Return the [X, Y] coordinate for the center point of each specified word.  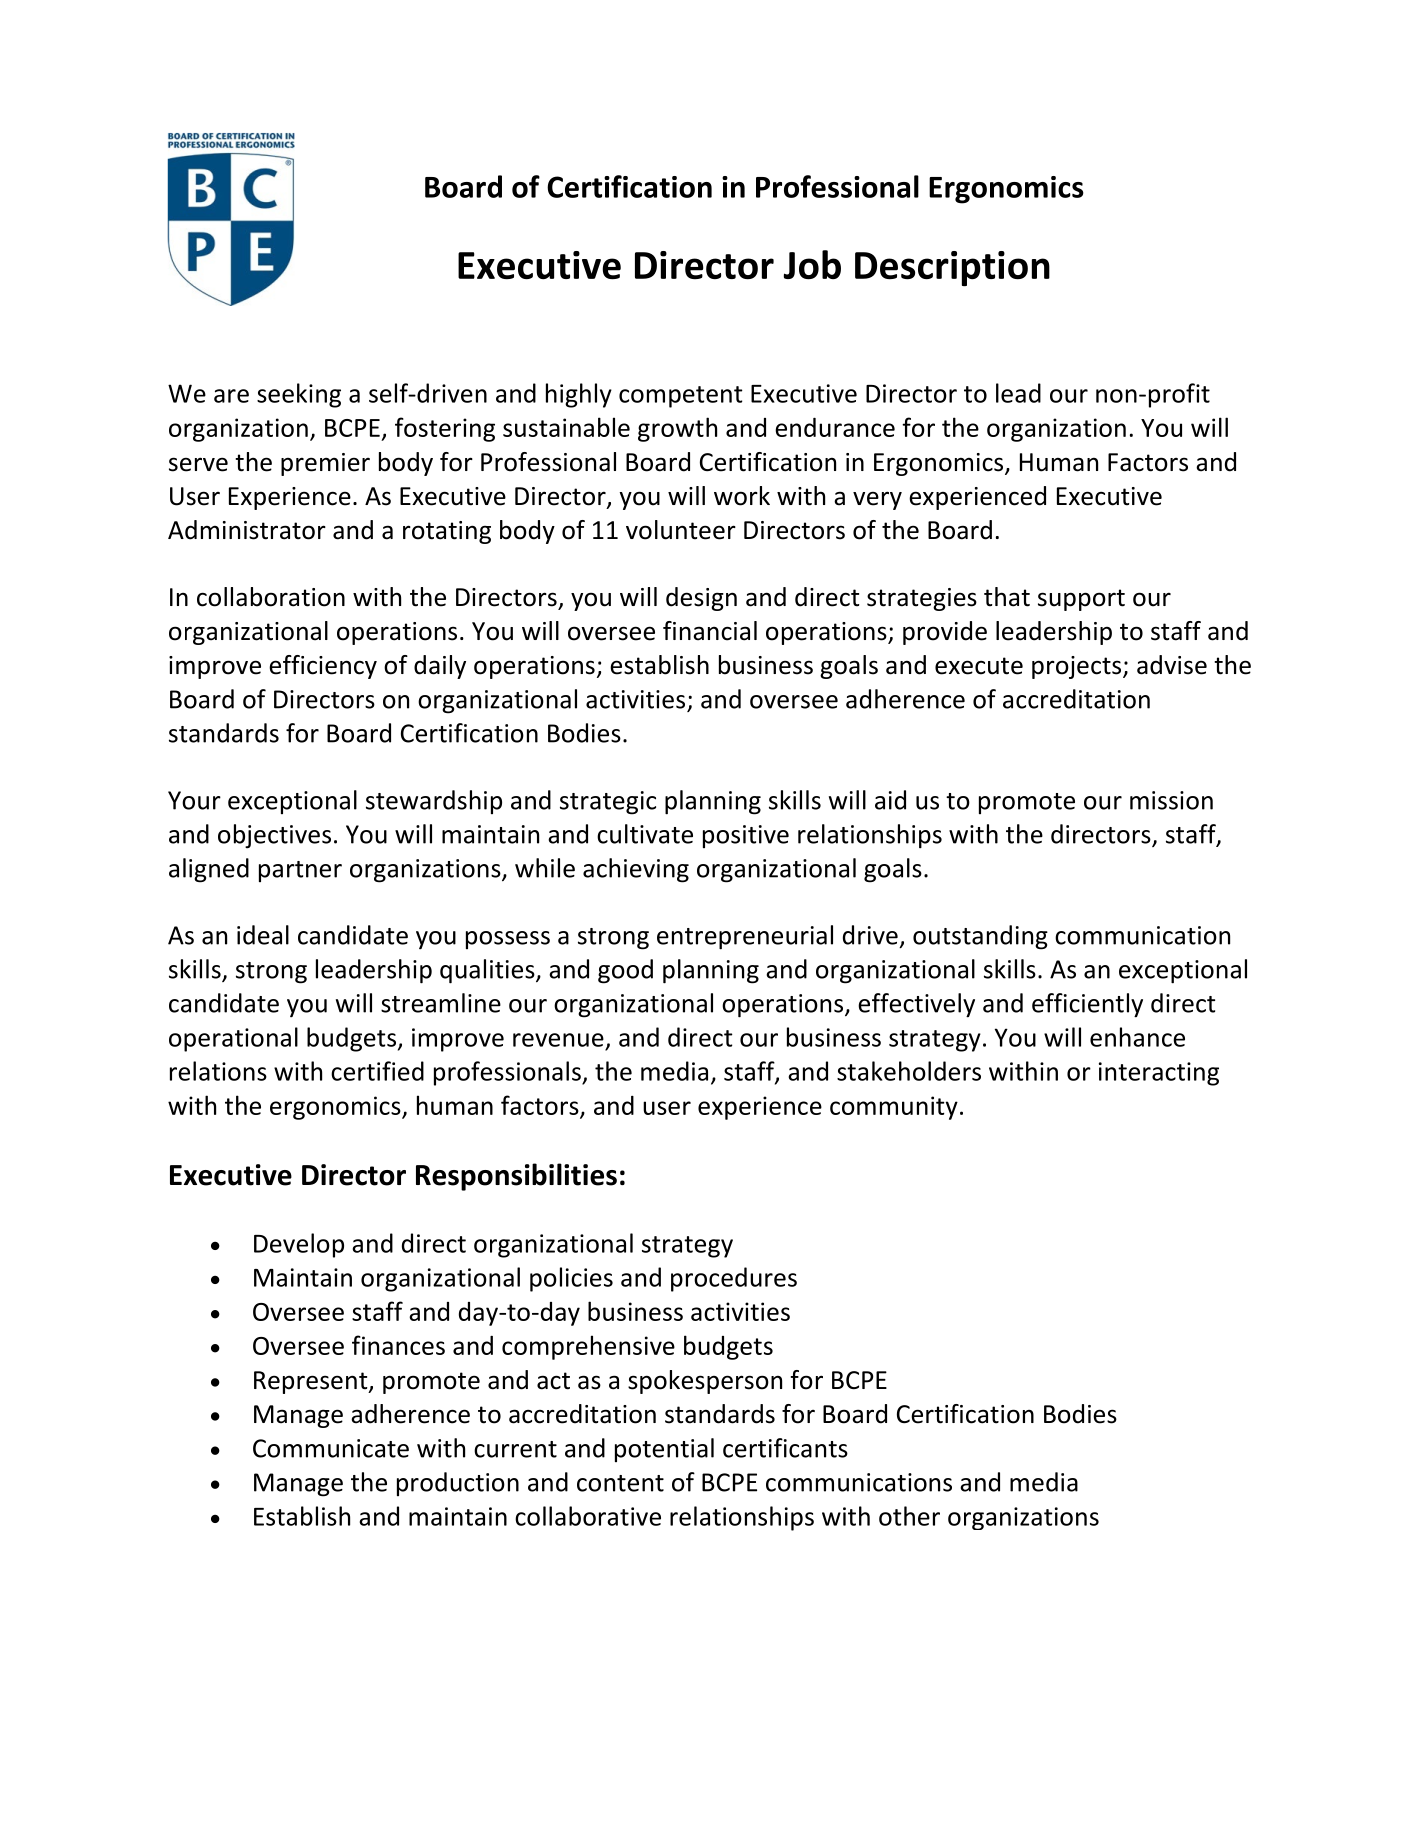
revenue [558, 1040]
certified [377, 1071]
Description [952, 268]
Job [812, 265]
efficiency [323, 667]
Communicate [331, 1448]
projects [1078, 667]
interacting [1159, 1074]
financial [710, 631]
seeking [299, 395]
